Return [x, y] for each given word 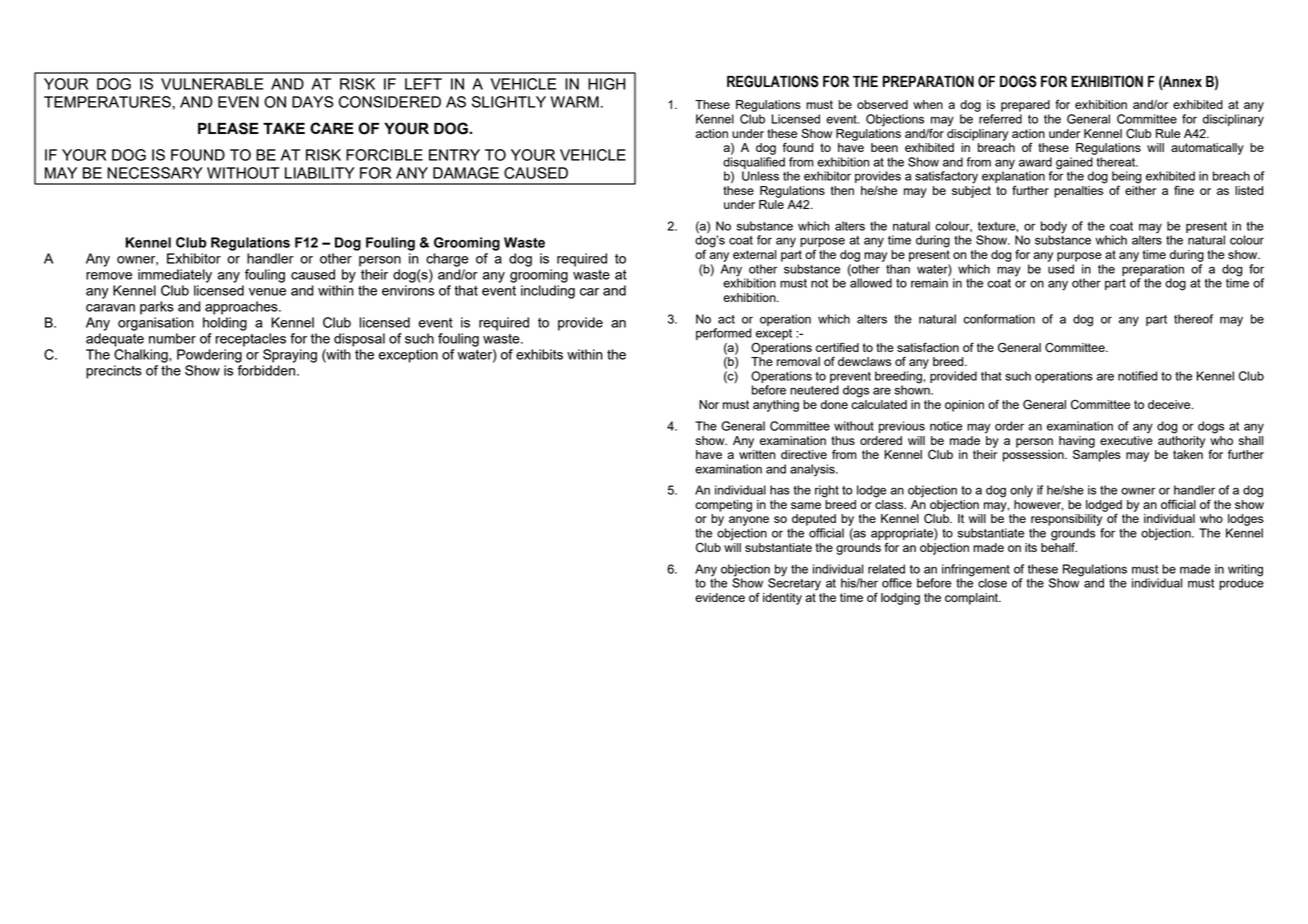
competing [723, 506]
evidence [720, 597]
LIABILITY [320, 173]
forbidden [267, 370]
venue [267, 292]
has [780, 490]
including [548, 292]
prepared [1025, 106]
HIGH [606, 84]
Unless [760, 176]
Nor [709, 404]
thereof [1193, 319]
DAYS [313, 102]
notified [1137, 376]
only [1021, 491]
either [1140, 189]
